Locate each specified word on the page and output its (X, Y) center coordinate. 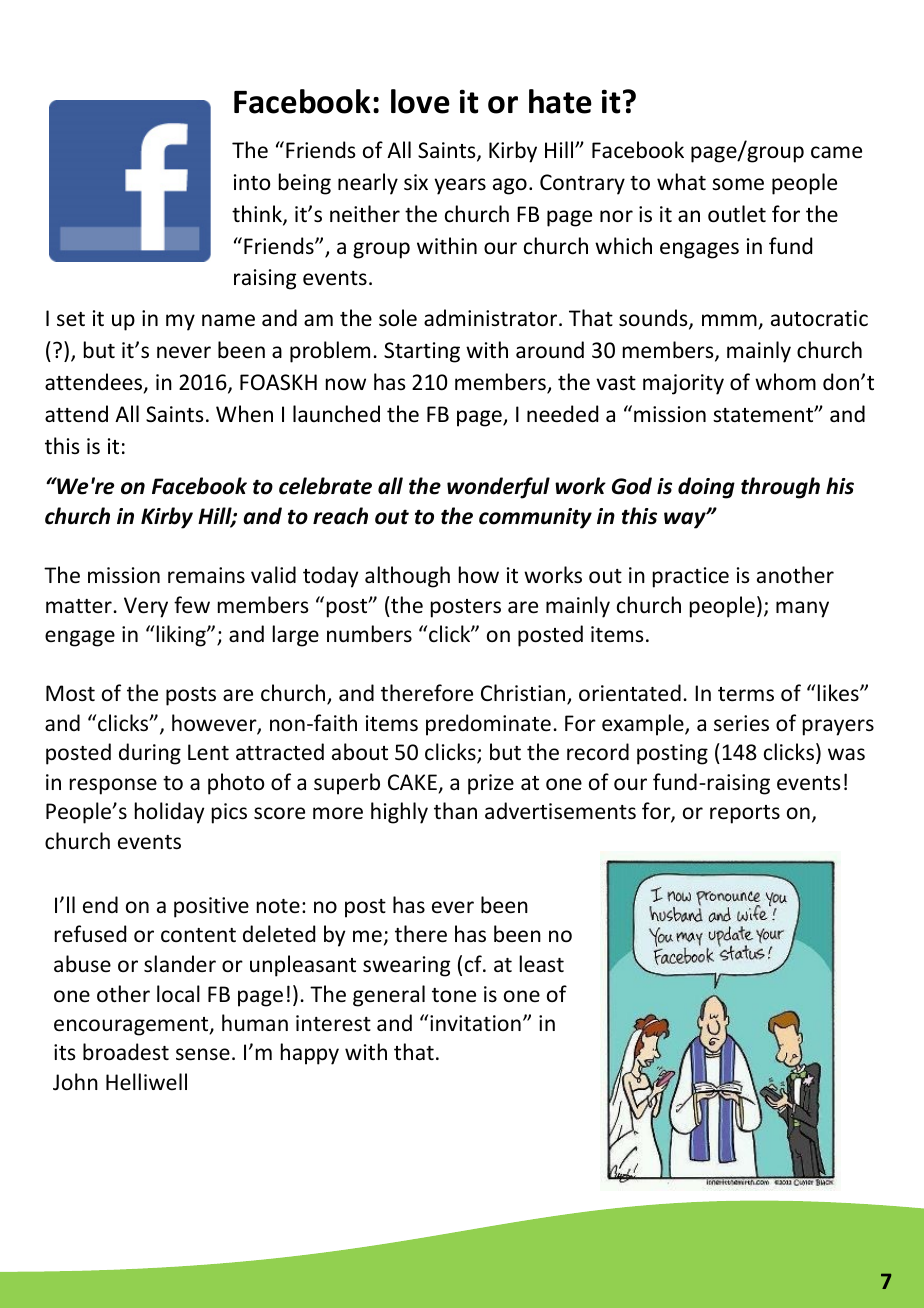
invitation (475, 1023)
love (420, 101)
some (738, 184)
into (252, 182)
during (150, 754)
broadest (126, 1052)
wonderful (498, 488)
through (780, 488)
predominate (488, 725)
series (741, 723)
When (244, 414)
